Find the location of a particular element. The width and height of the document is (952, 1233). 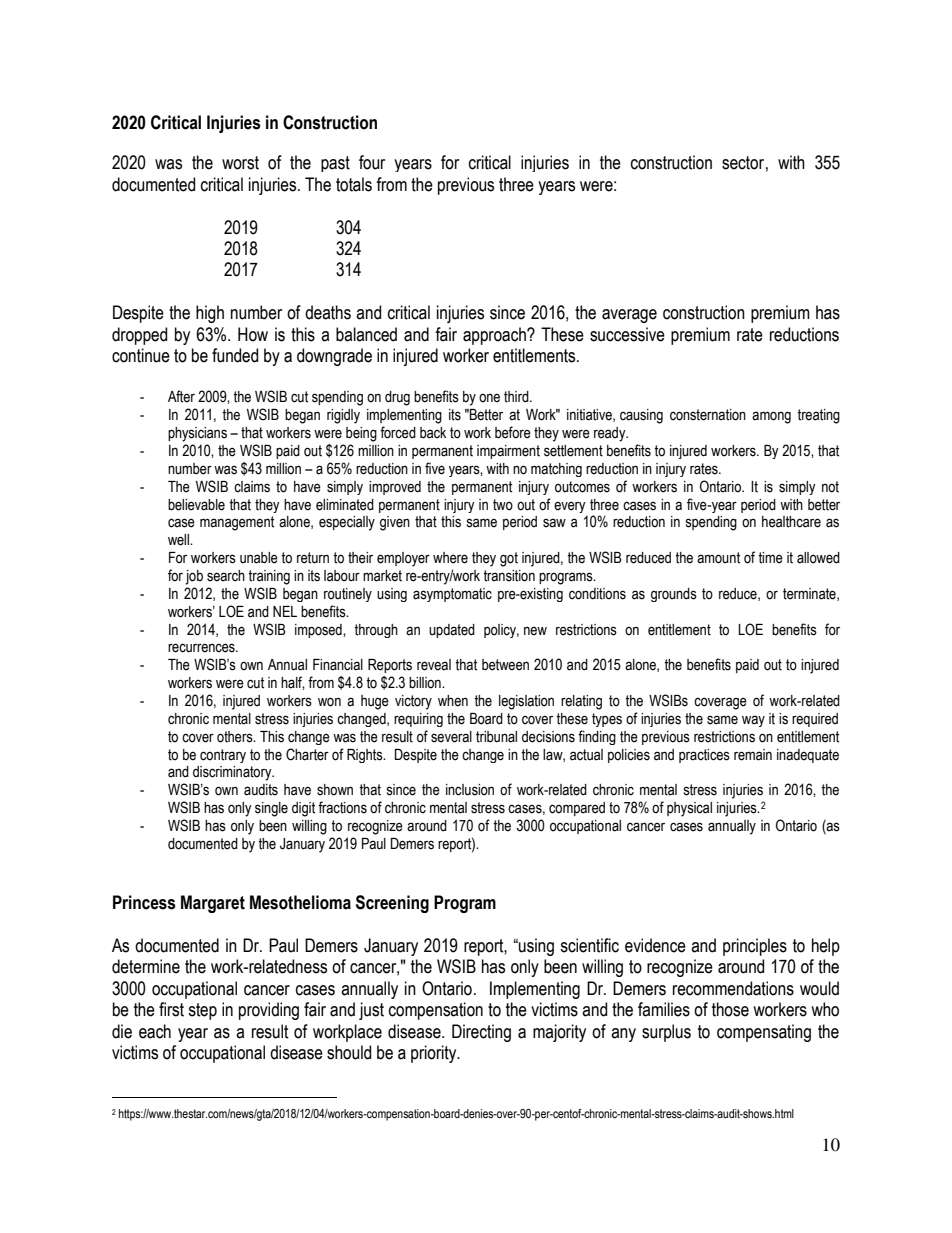

average is located at coordinates (629, 316).
